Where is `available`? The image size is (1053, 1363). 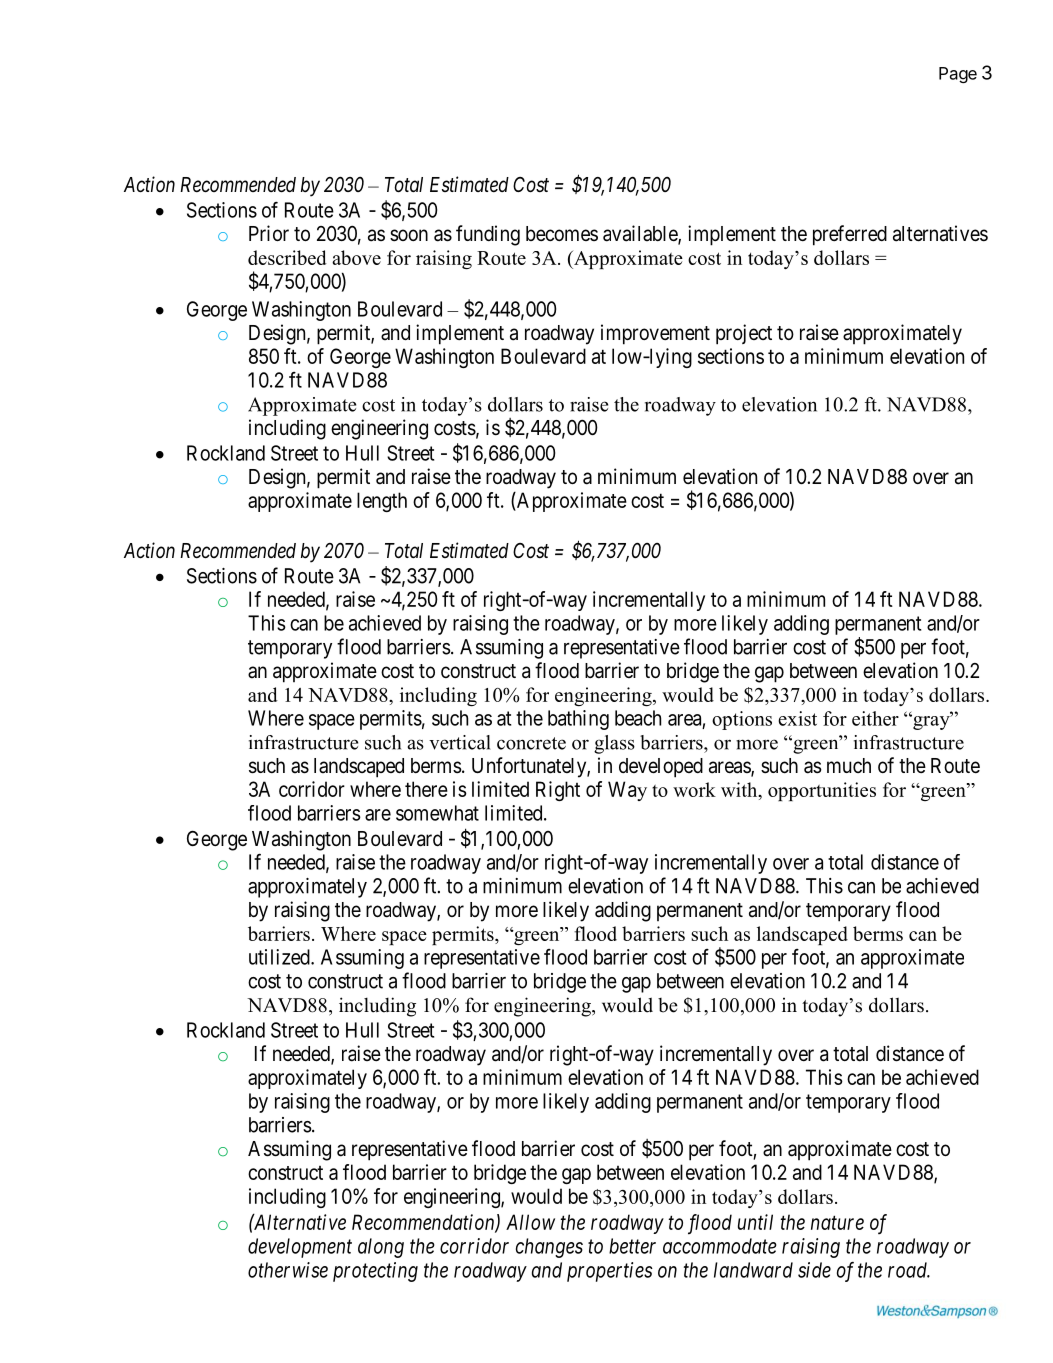 available is located at coordinates (641, 234).
